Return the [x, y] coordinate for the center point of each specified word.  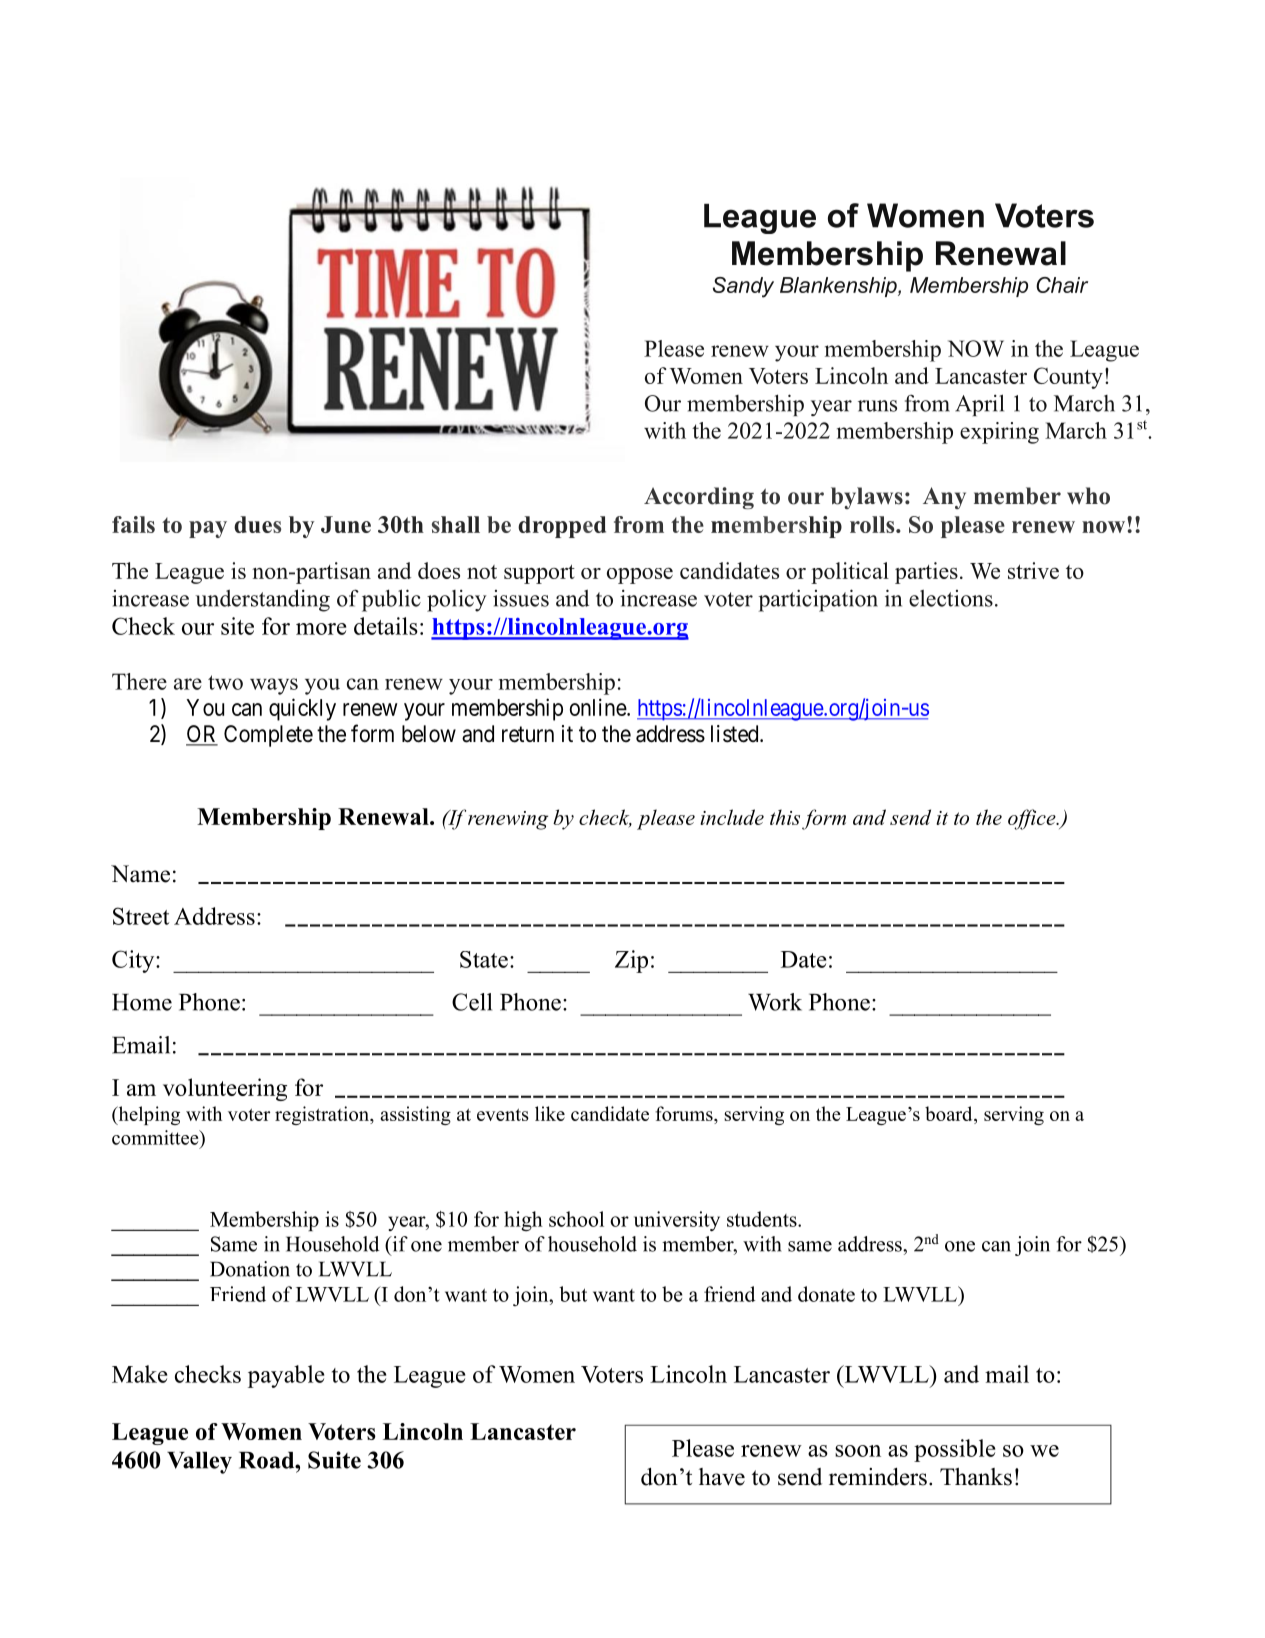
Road [268, 1460]
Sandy [743, 287]
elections [951, 598]
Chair [1062, 285]
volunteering [225, 1089]
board [950, 1113]
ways [274, 686]
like [550, 1113]
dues [257, 524]
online [599, 707]
